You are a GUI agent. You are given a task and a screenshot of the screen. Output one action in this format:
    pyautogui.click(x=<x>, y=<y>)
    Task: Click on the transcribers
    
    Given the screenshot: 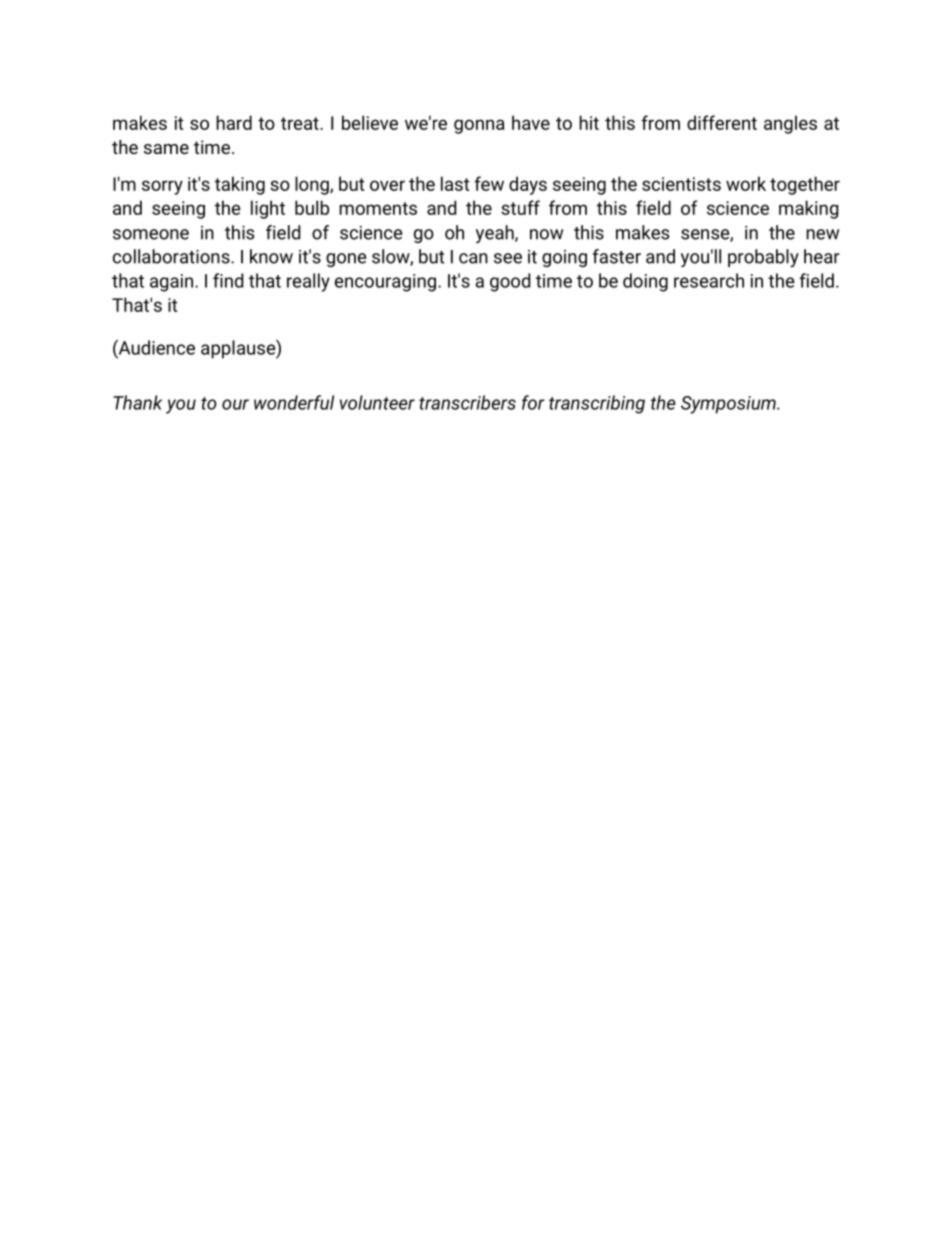 What is the action you would take?
    pyautogui.click(x=467, y=402)
